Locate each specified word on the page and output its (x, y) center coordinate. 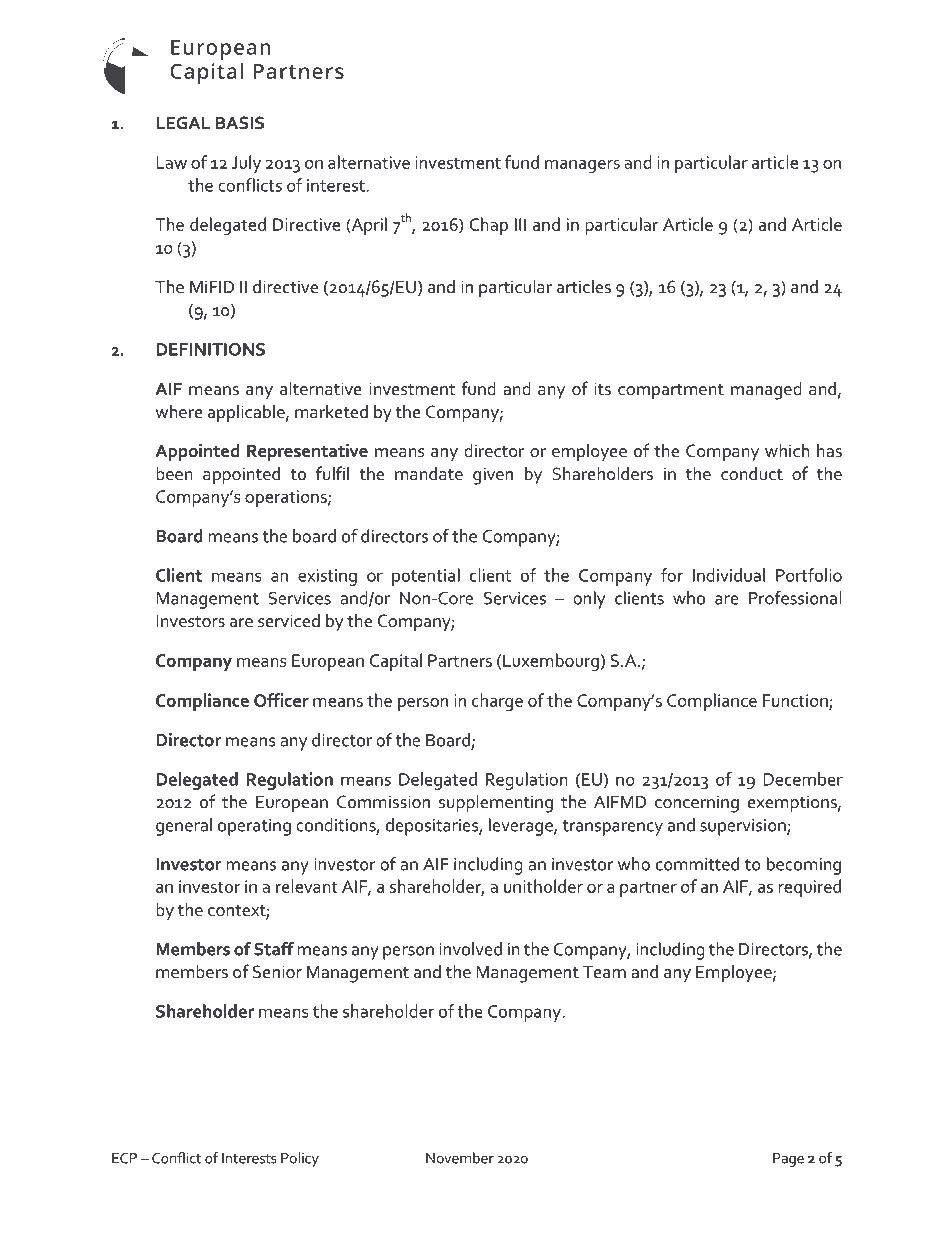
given (493, 476)
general (184, 827)
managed (766, 390)
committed (697, 864)
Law (171, 162)
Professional (795, 598)
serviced (289, 620)
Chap (489, 226)
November (460, 1158)
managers (582, 166)
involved (470, 949)
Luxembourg (551, 662)
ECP (124, 1158)
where (179, 411)
